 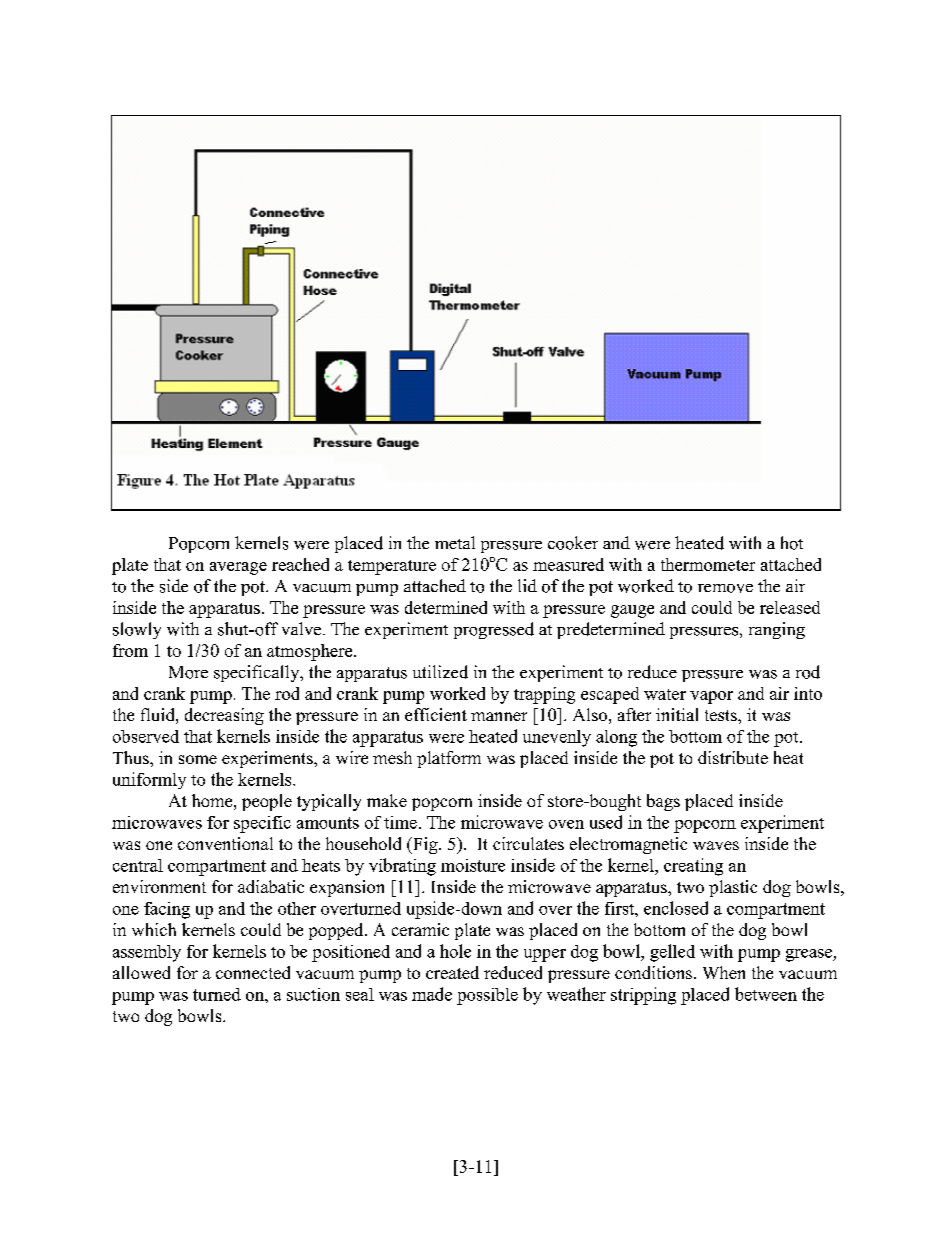 I want to click on connected, so click(x=253, y=972).
